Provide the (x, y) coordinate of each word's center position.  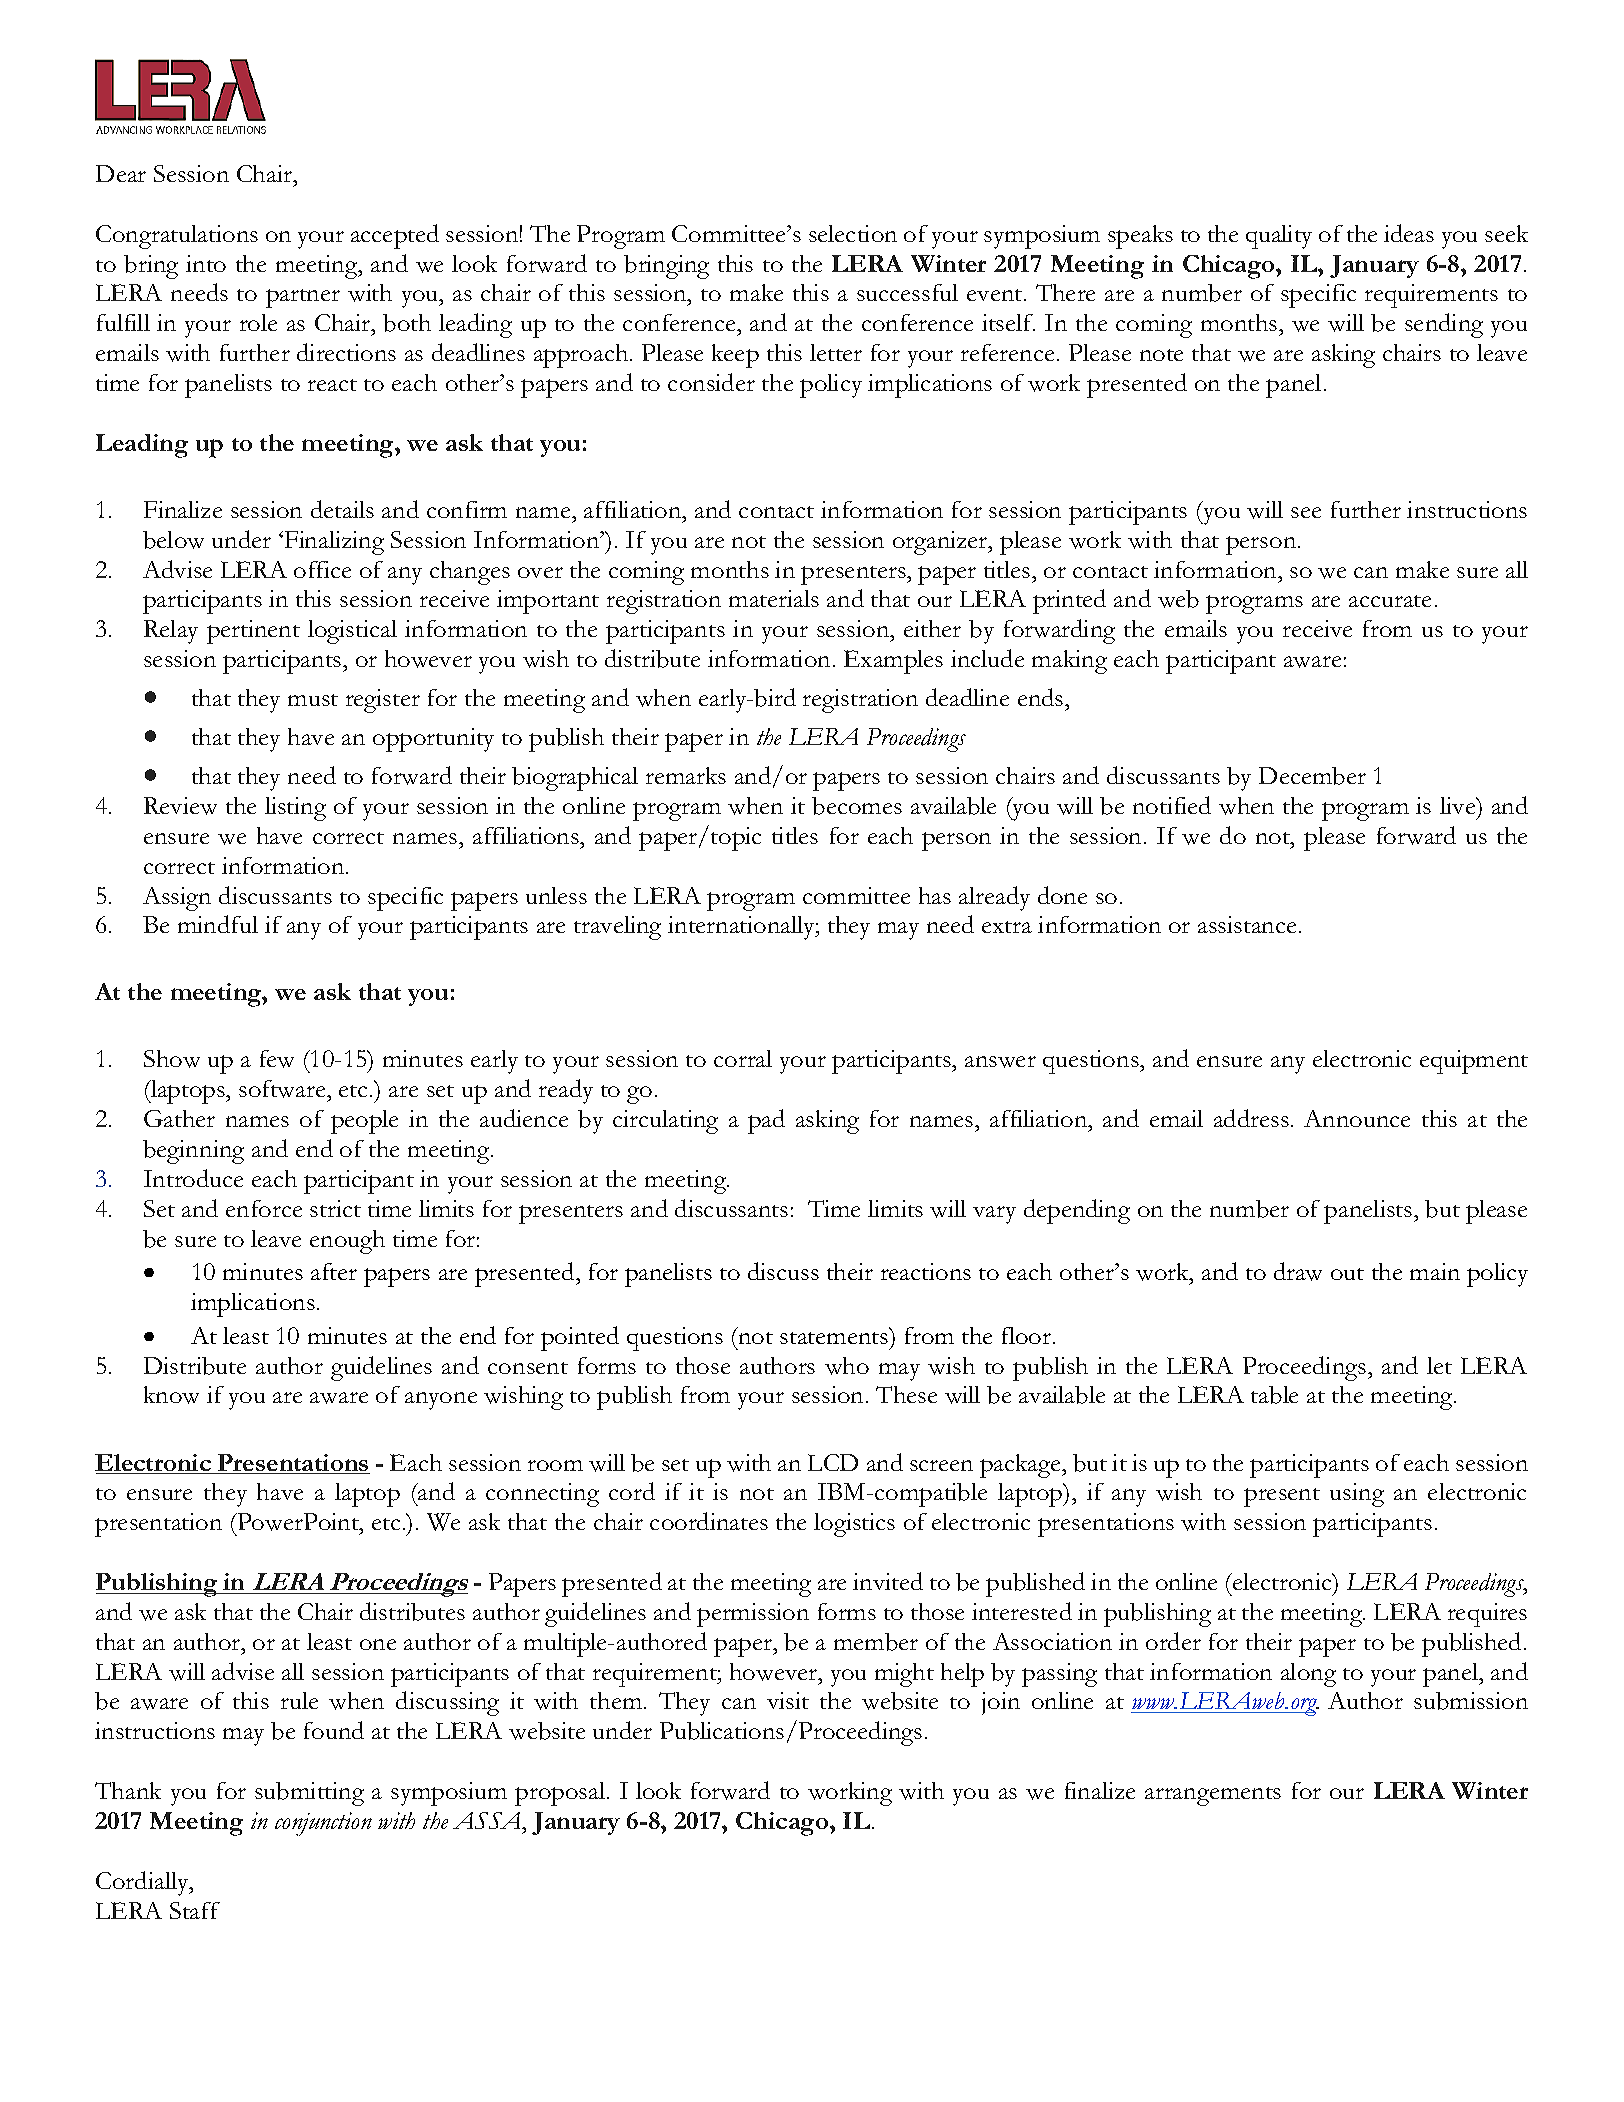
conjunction (323, 1824)
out (1347, 1274)
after (334, 1271)
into (206, 263)
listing (295, 809)
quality (1279, 237)
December (1312, 776)
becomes (857, 806)
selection (853, 233)
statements (835, 1336)
